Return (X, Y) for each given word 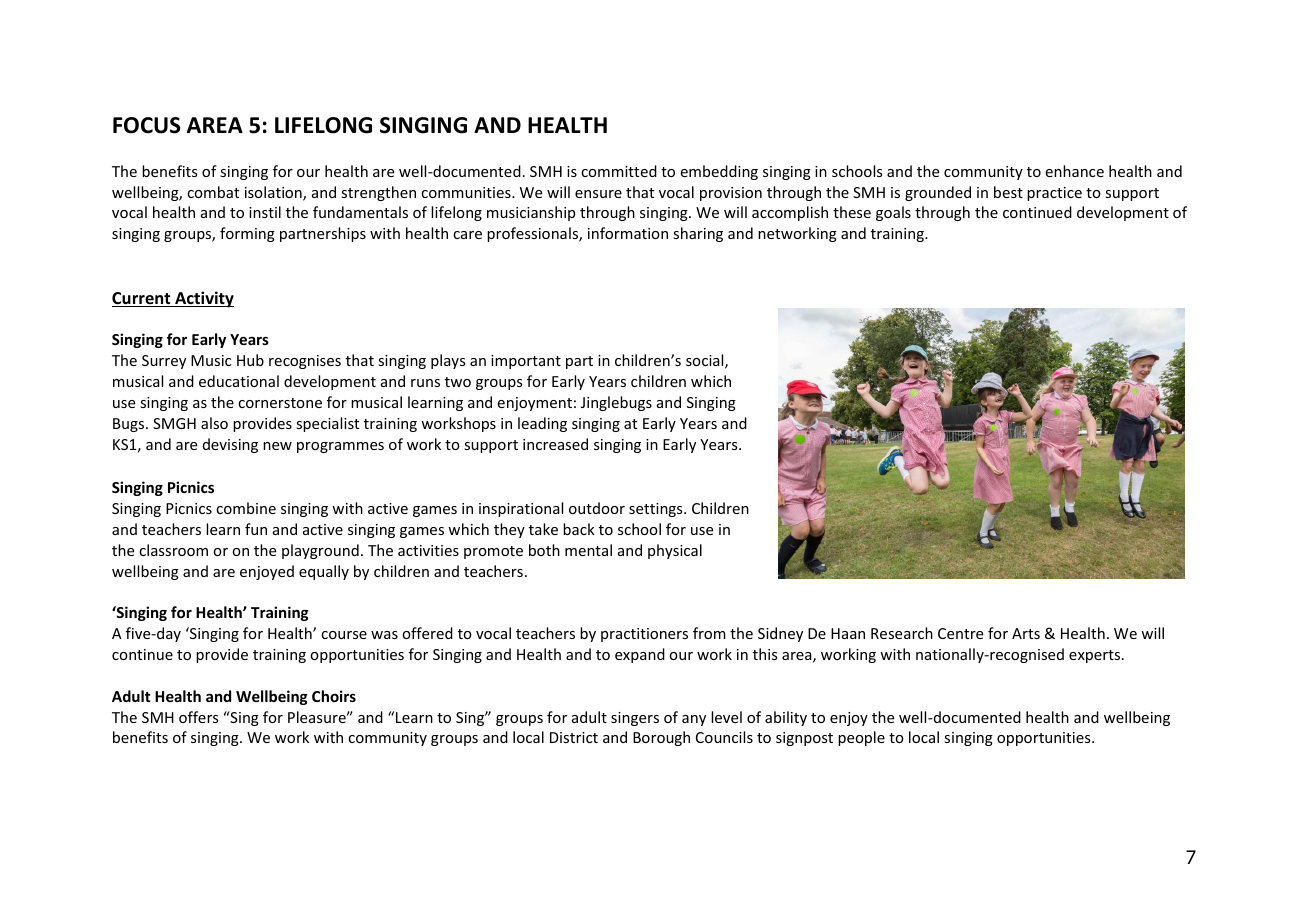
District (574, 737)
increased (555, 444)
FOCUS (147, 125)
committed (619, 171)
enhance (1074, 171)
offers (198, 717)
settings (657, 510)
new (277, 446)
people (861, 738)
